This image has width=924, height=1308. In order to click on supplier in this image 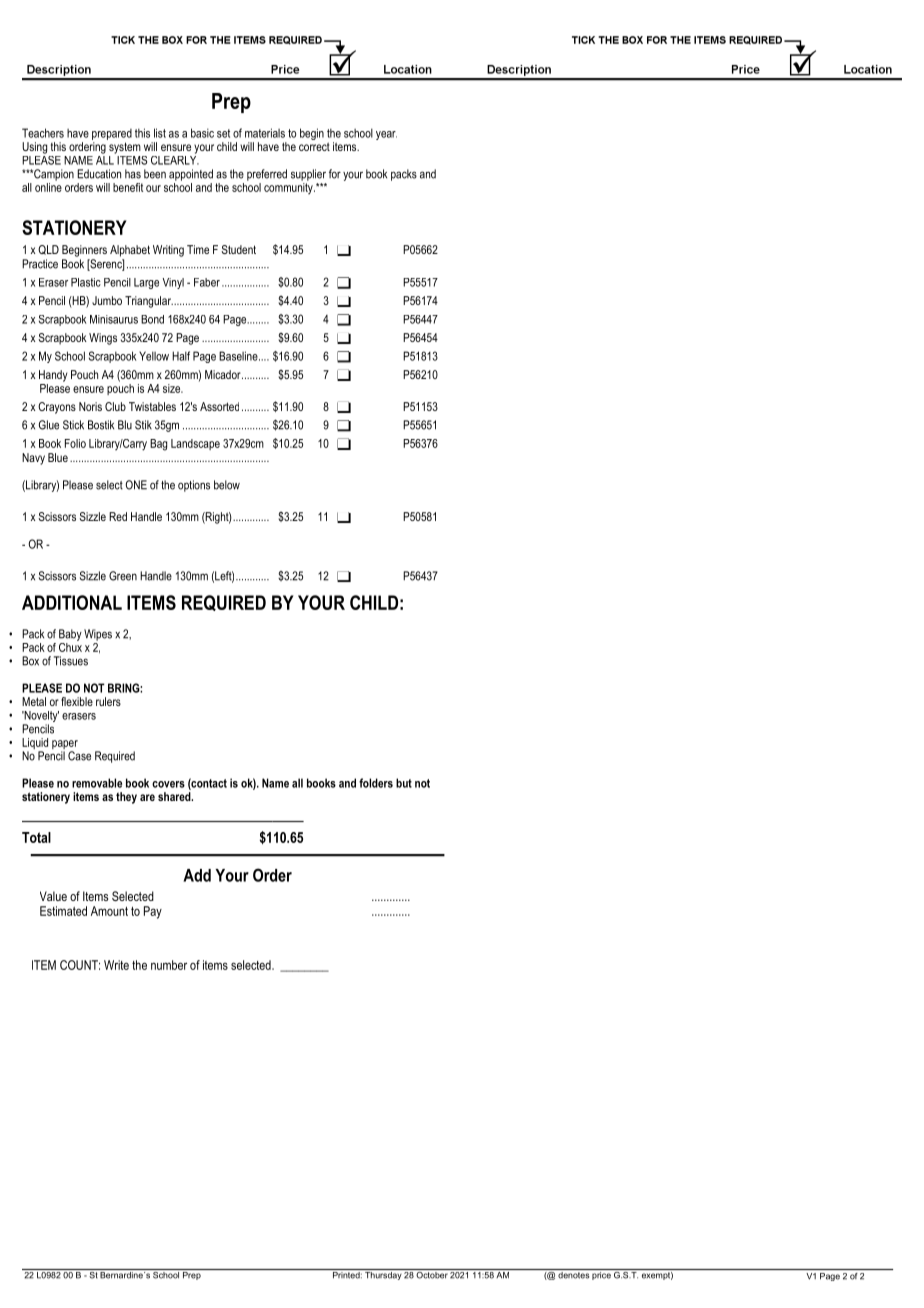, I will do `click(308, 175)`.
